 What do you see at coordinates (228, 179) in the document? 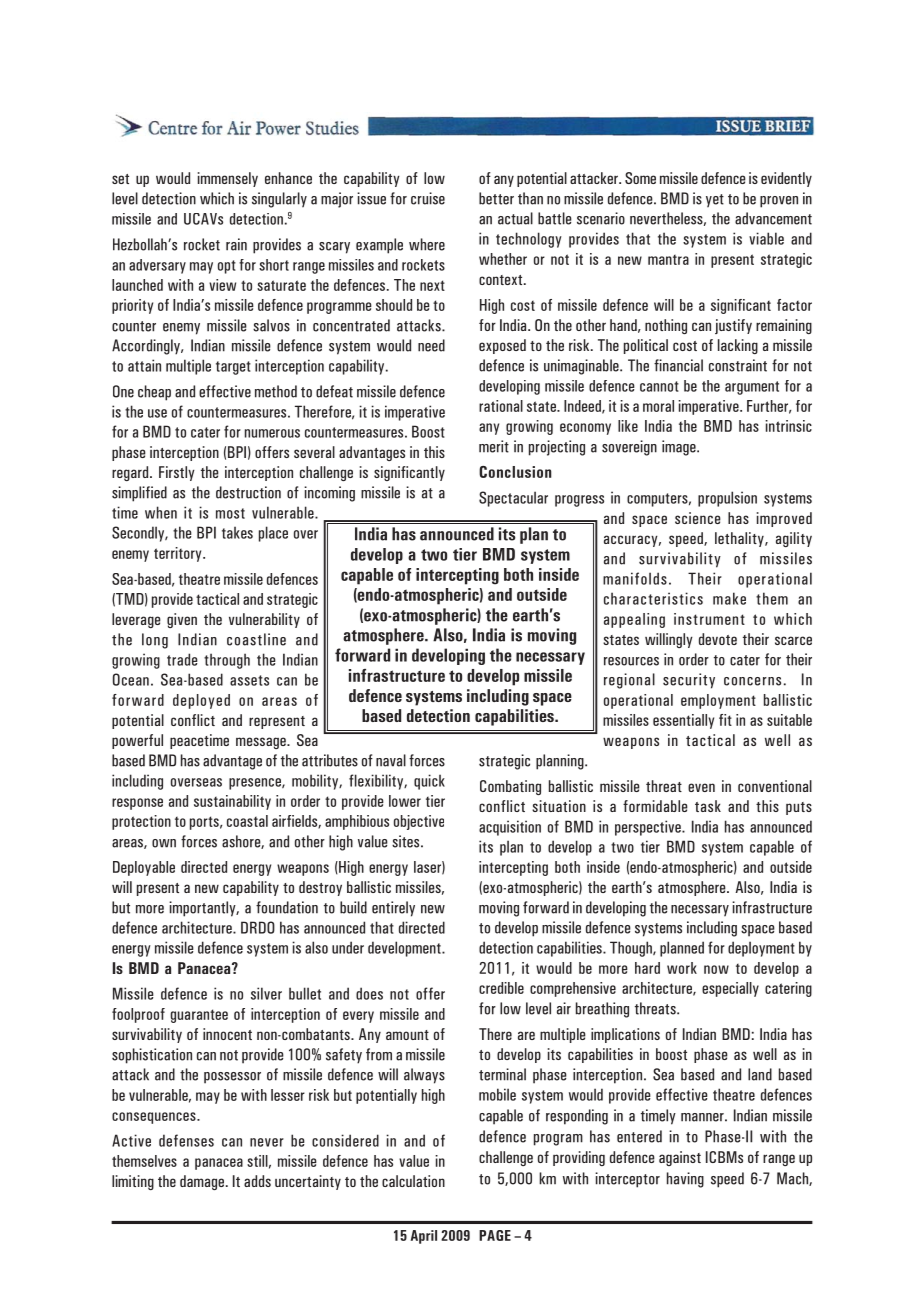
I see `immensely` at bounding box center [228, 179].
